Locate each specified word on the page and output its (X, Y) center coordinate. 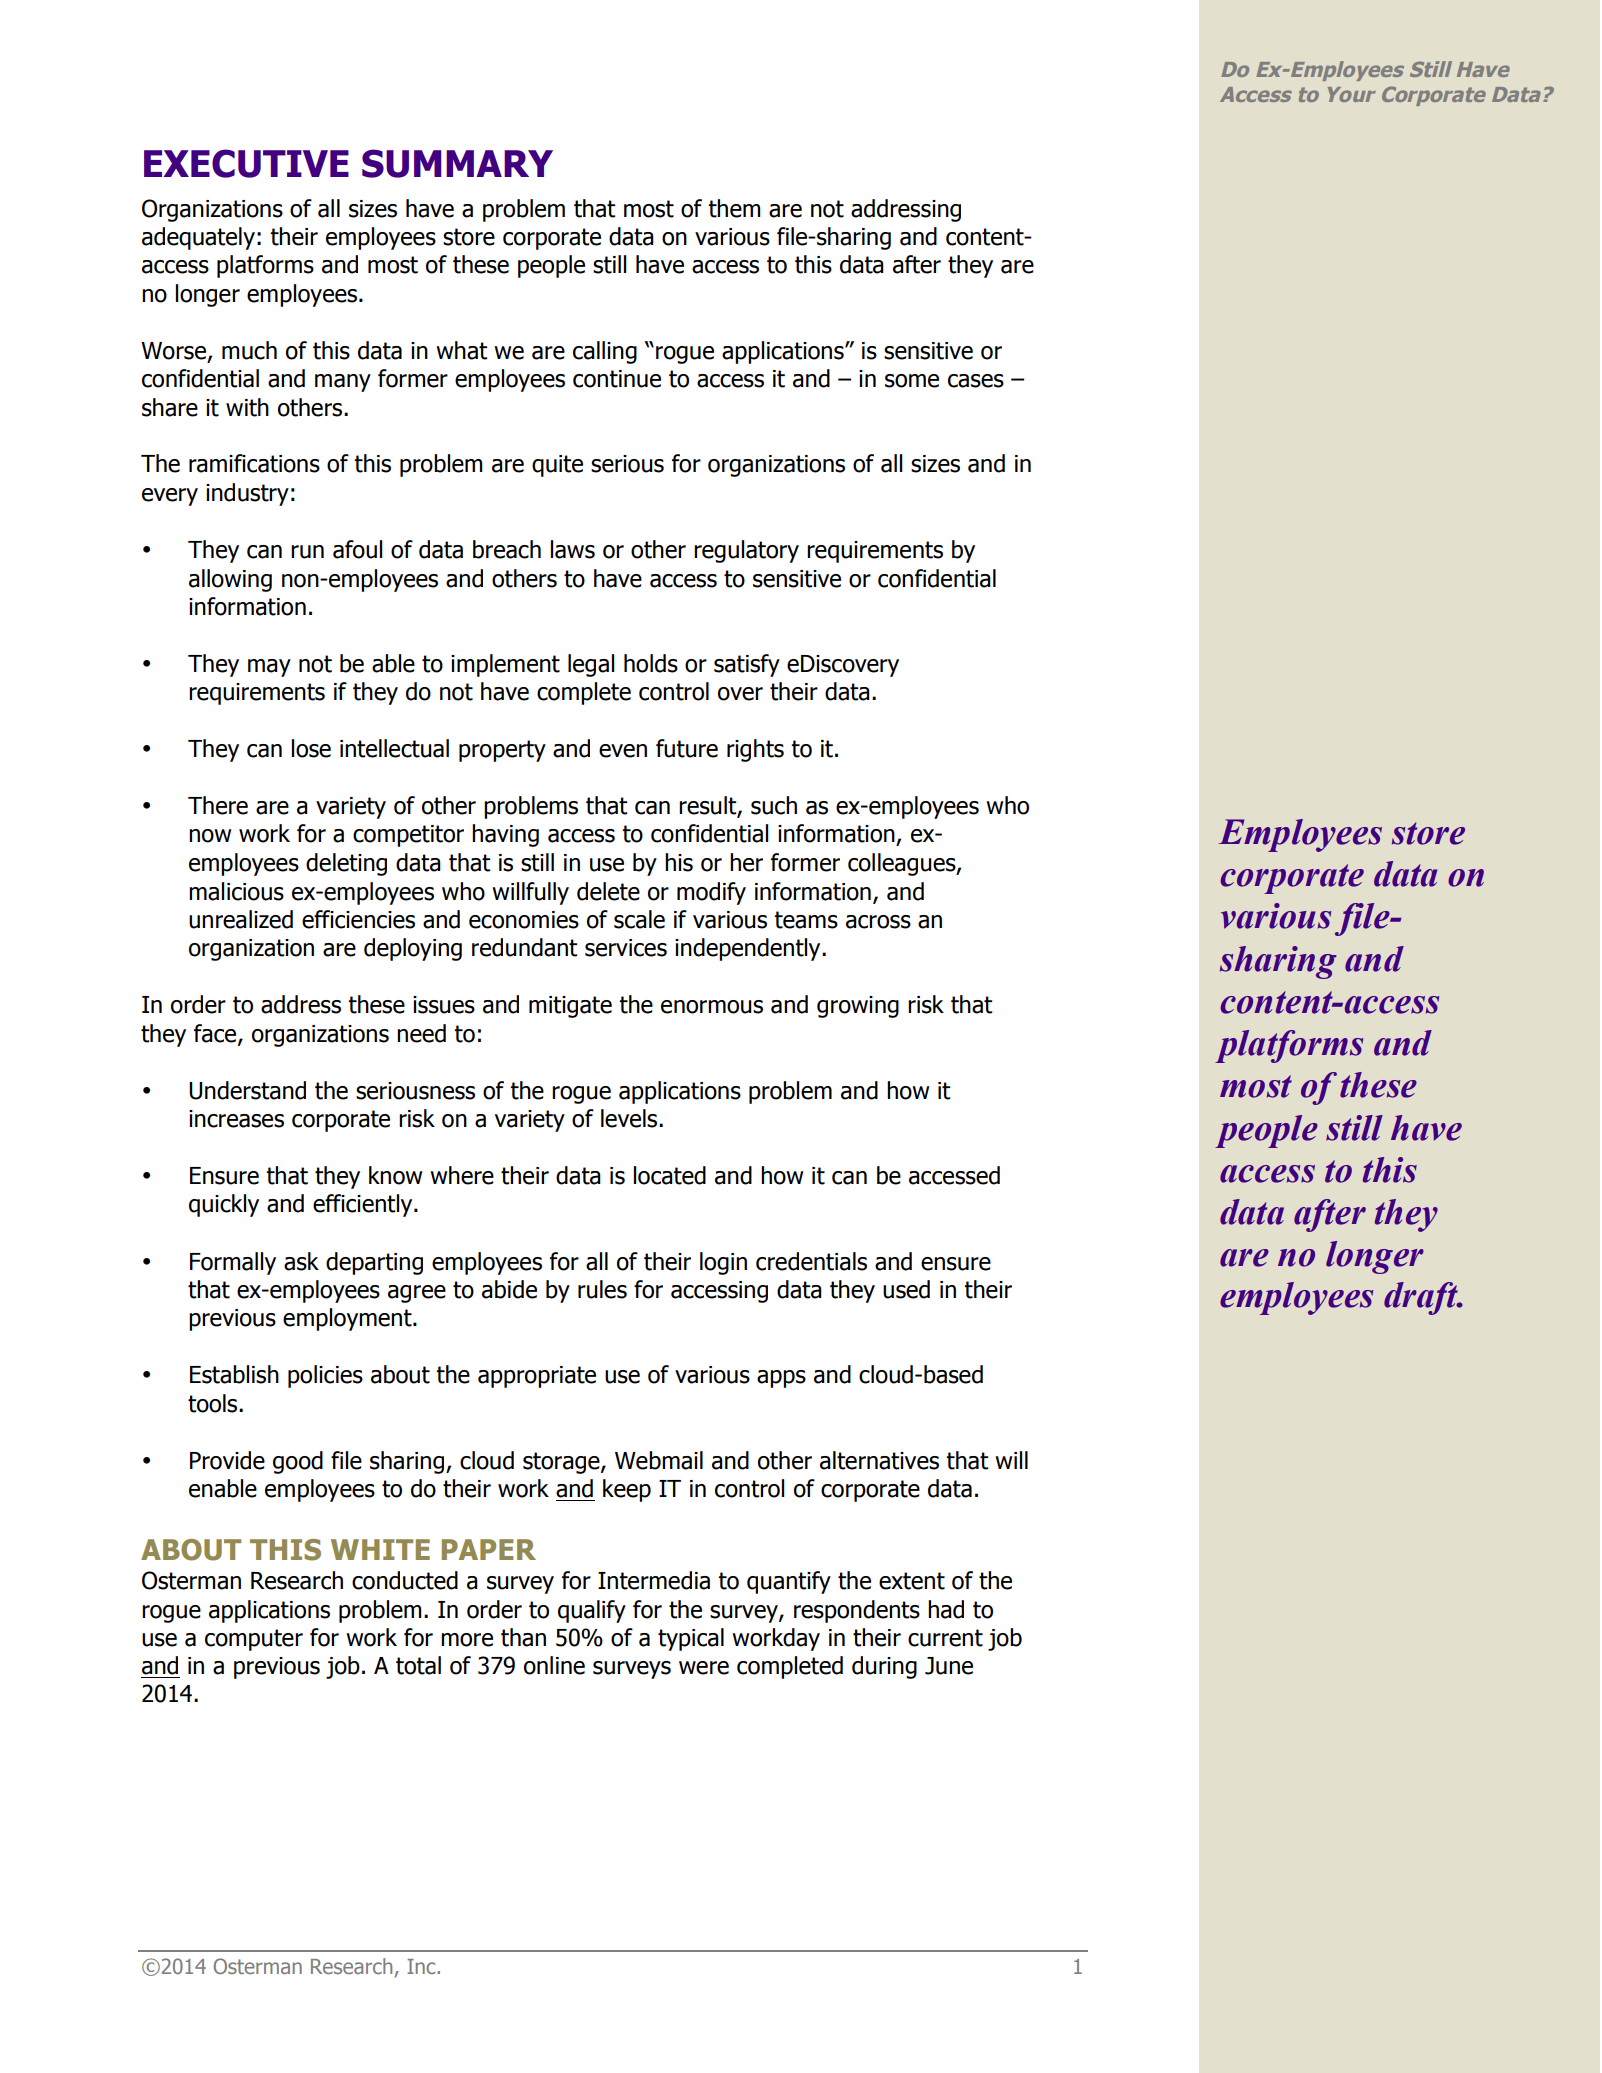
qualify (592, 1611)
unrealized (241, 919)
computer (254, 1640)
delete (608, 891)
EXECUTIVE (246, 163)
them (734, 208)
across (878, 922)
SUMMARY (457, 163)
